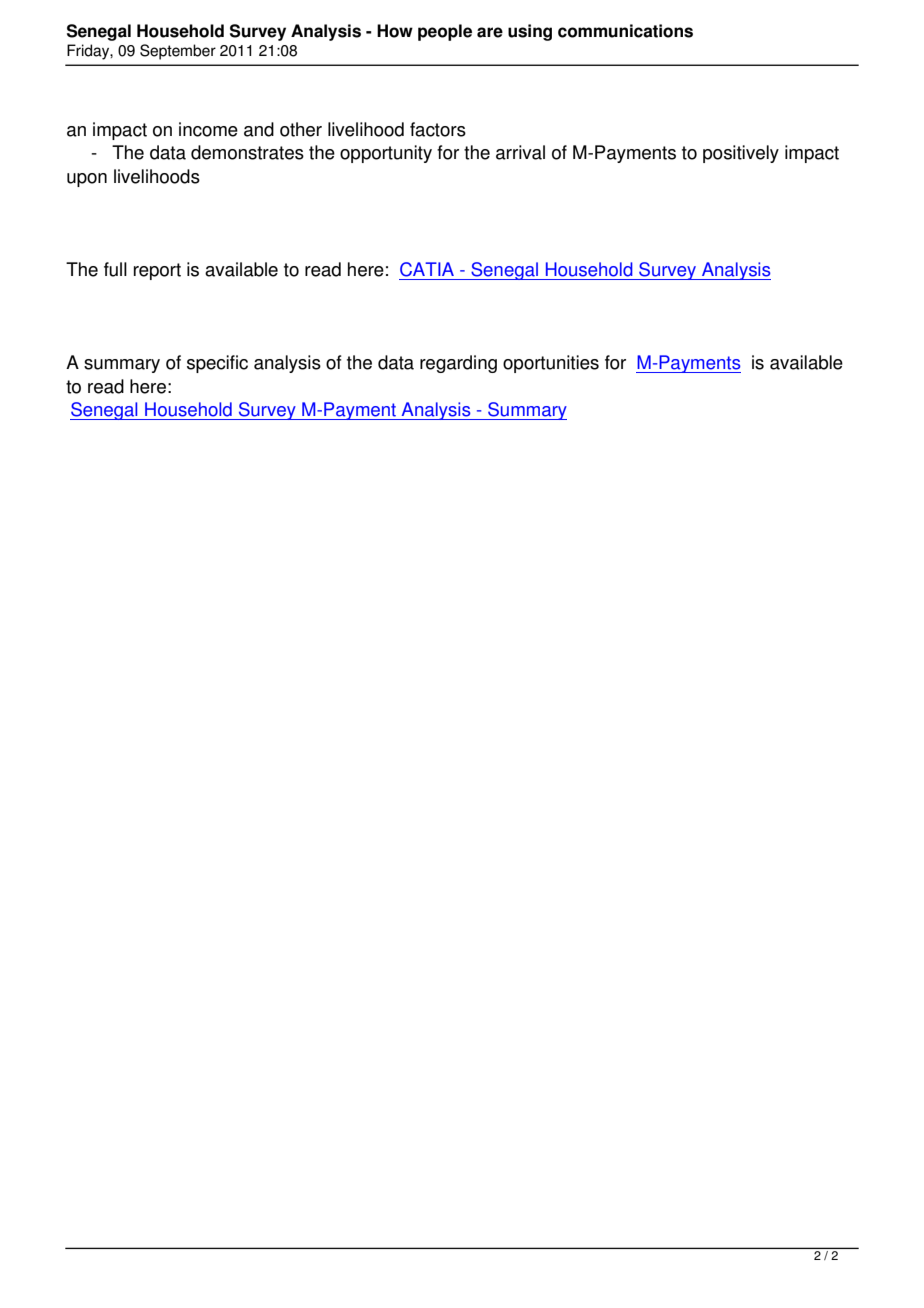 This page has width=924, height=1308. What do you see at coordinates (301, 129) in the page?
I see `other` at bounding box center [301, 129].
